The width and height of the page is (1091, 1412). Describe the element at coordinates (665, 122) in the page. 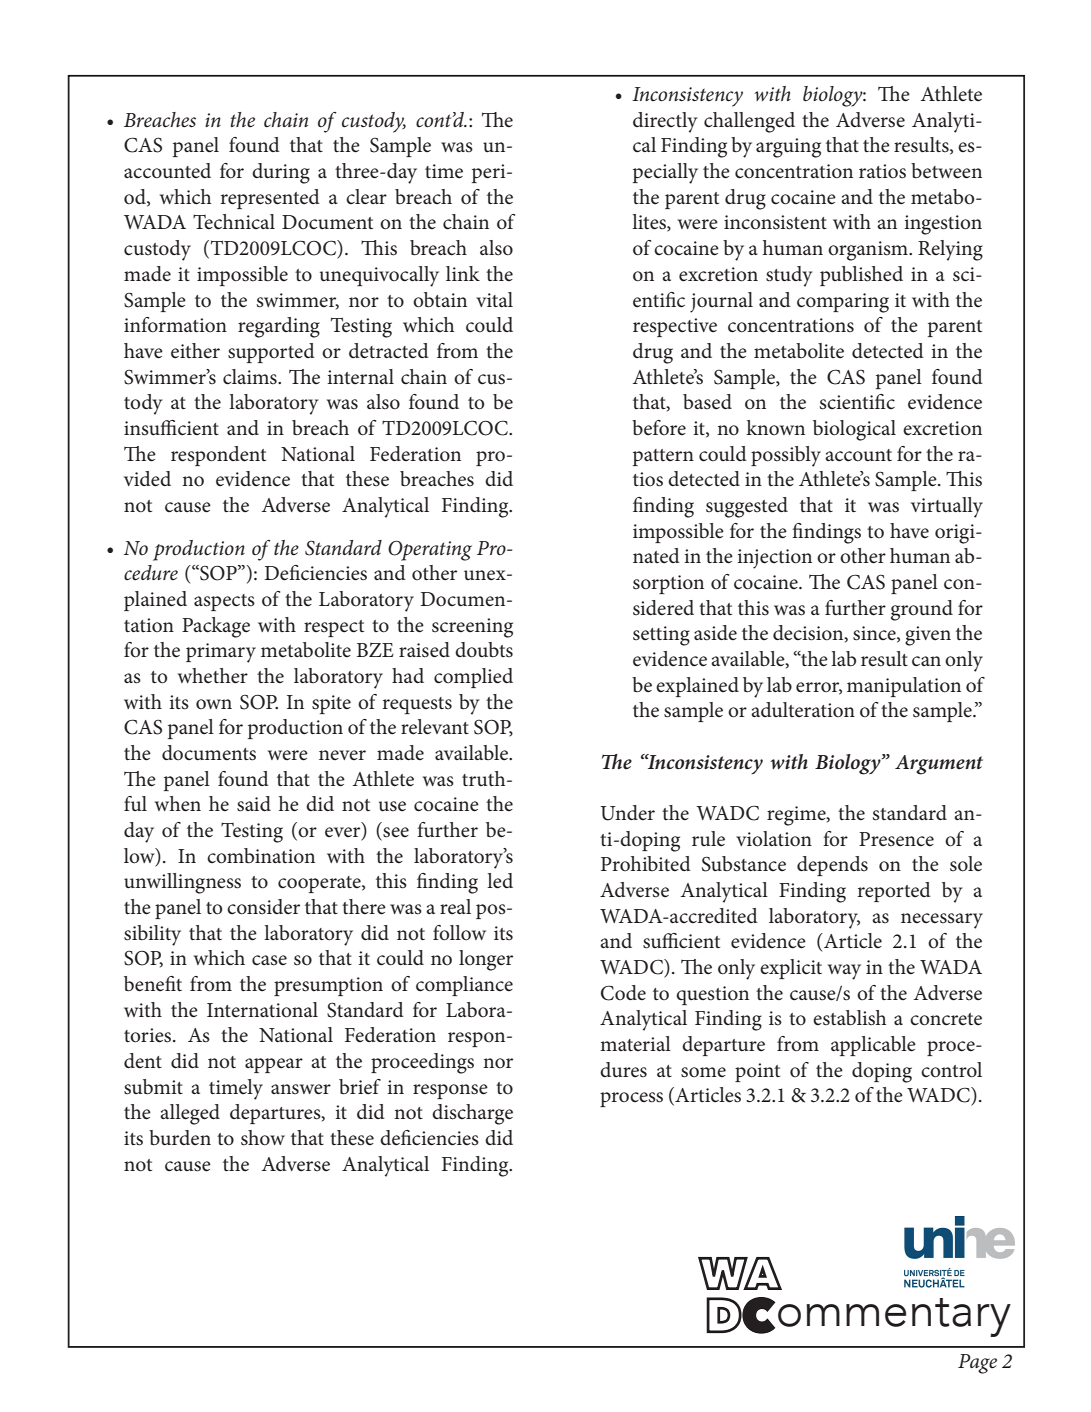

I see `directly` at that location.
